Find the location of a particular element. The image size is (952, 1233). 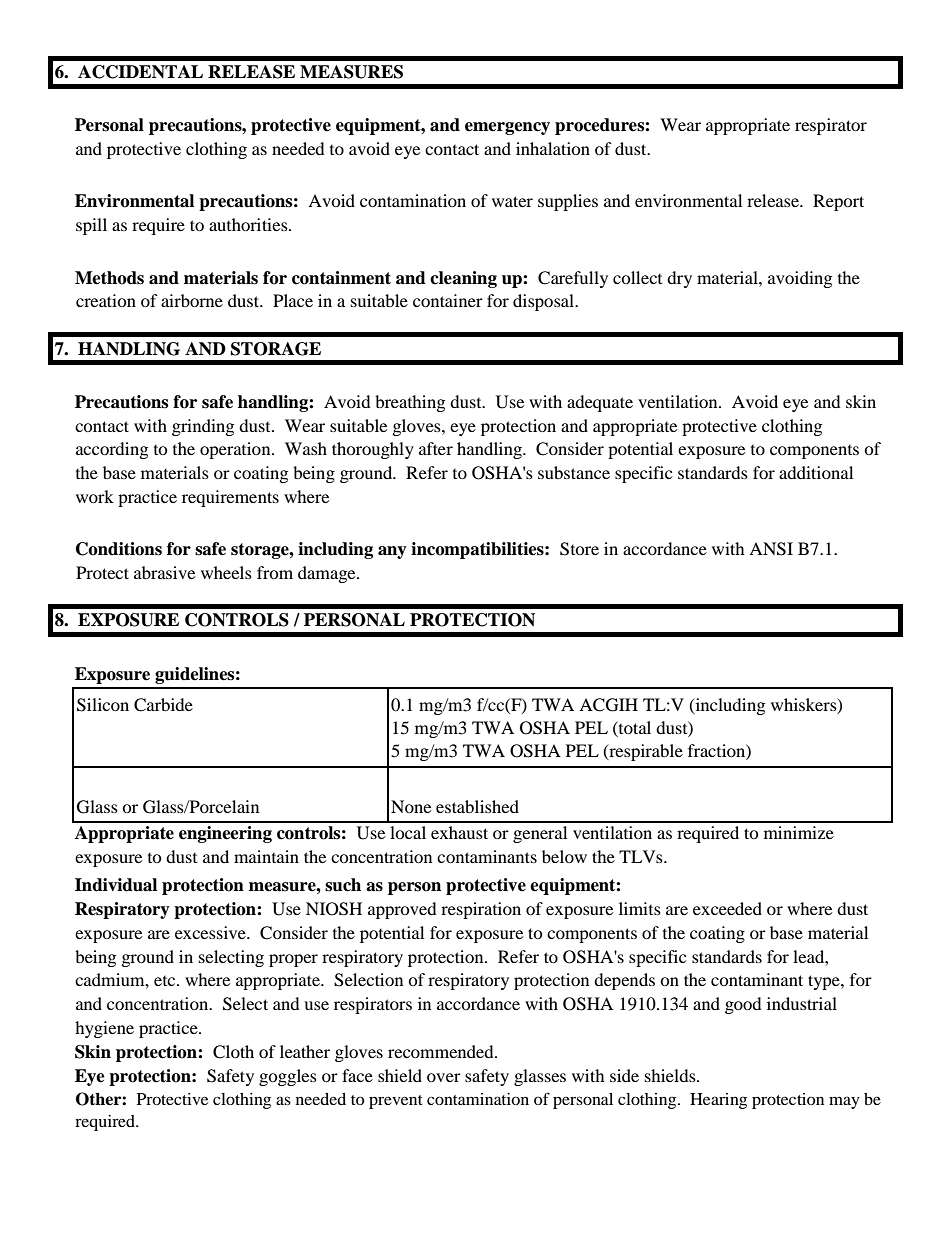

exhaust is located at coordinates (459, 832).
